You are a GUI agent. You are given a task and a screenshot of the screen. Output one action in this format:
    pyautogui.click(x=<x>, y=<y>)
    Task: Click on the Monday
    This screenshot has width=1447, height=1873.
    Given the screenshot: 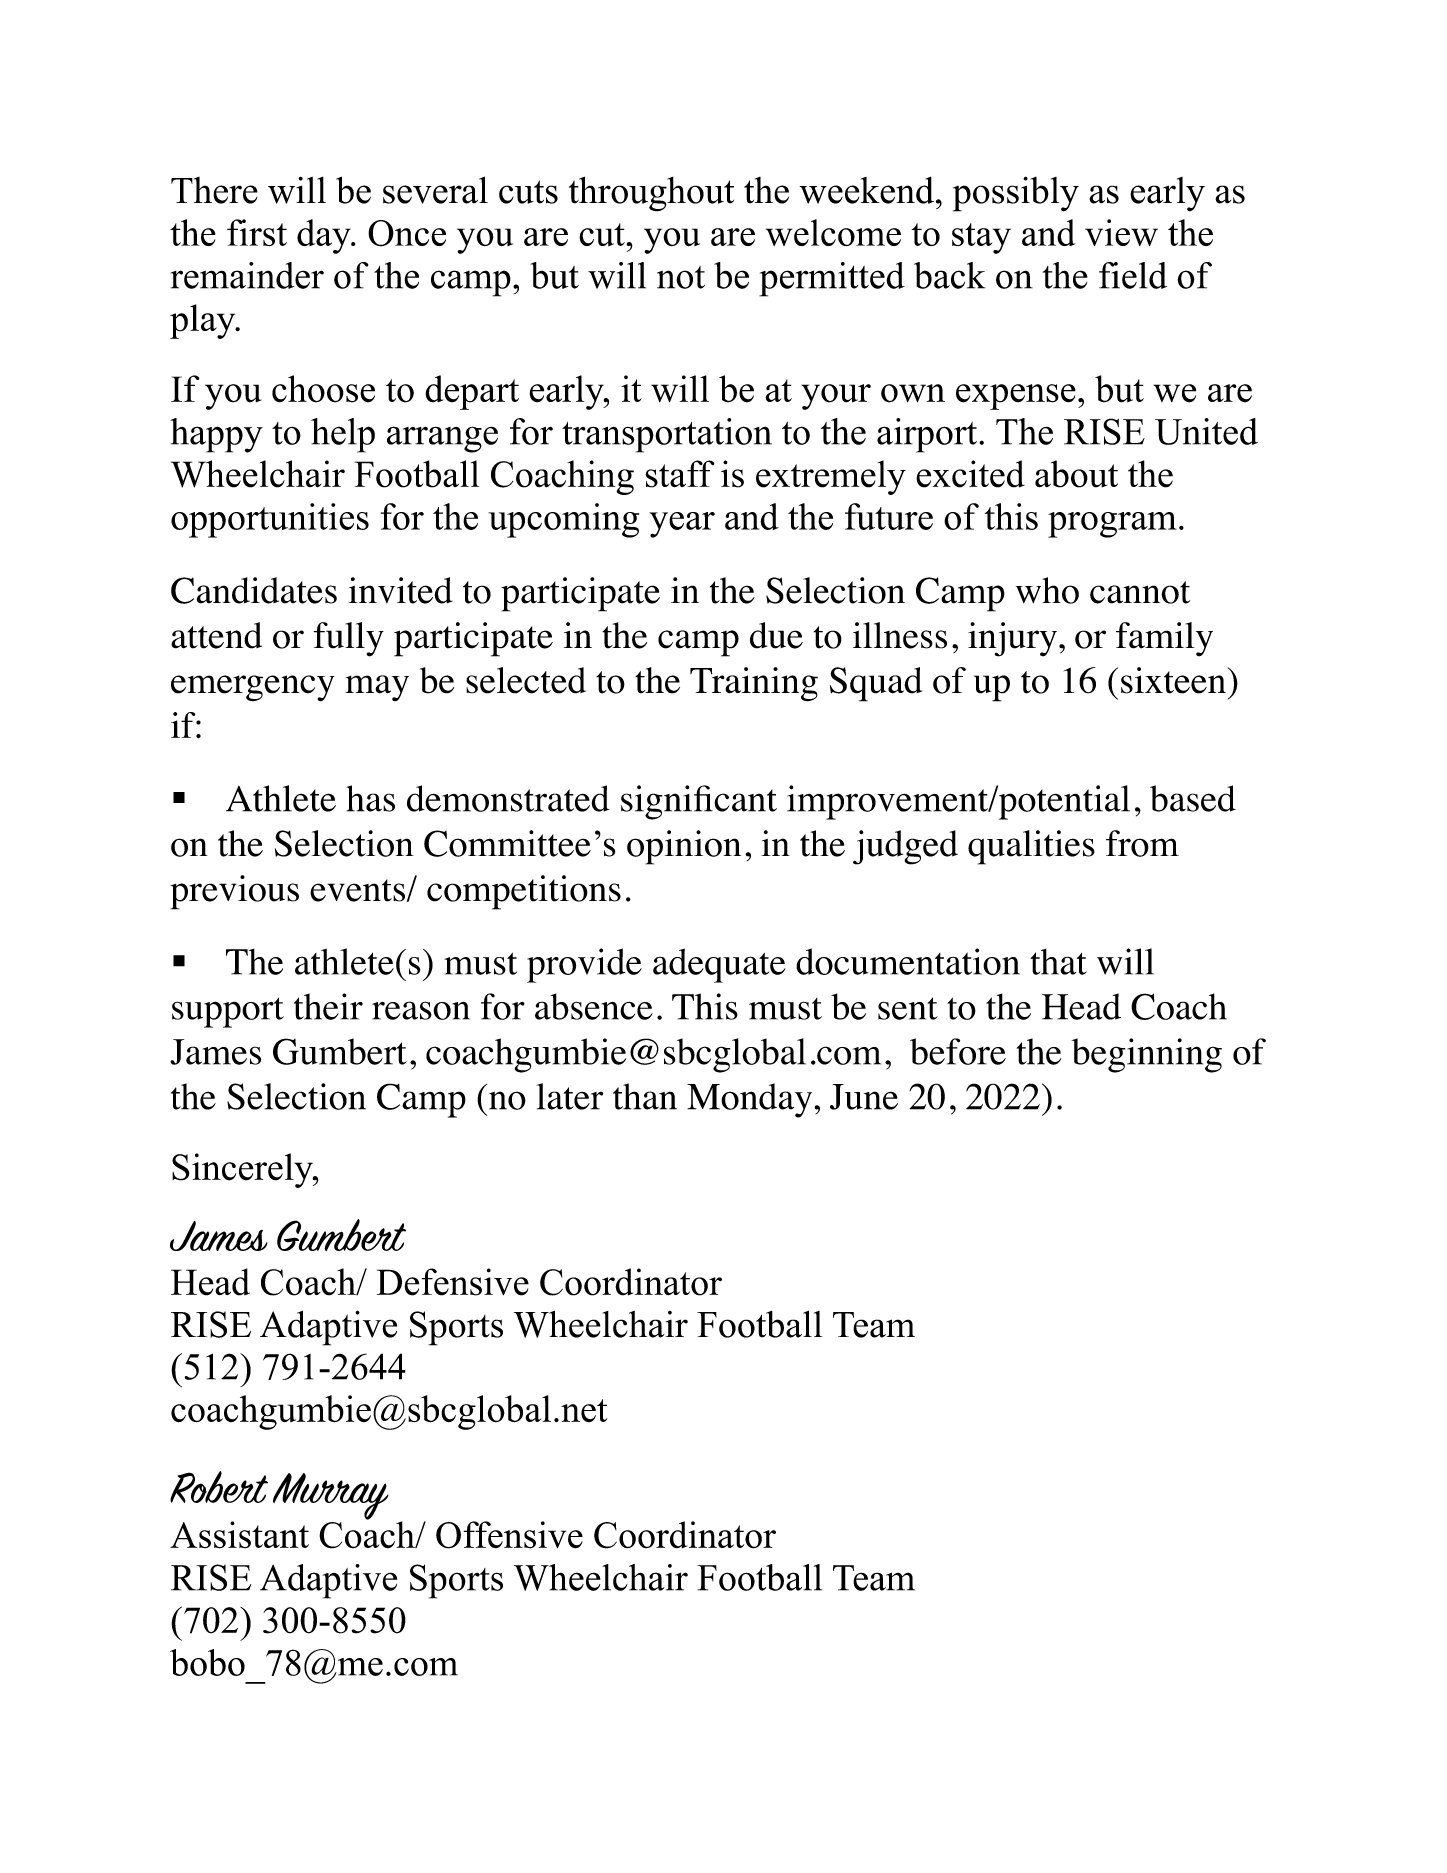 What is the action you would take?
    pyautogui.click(x=751, y=1100)
